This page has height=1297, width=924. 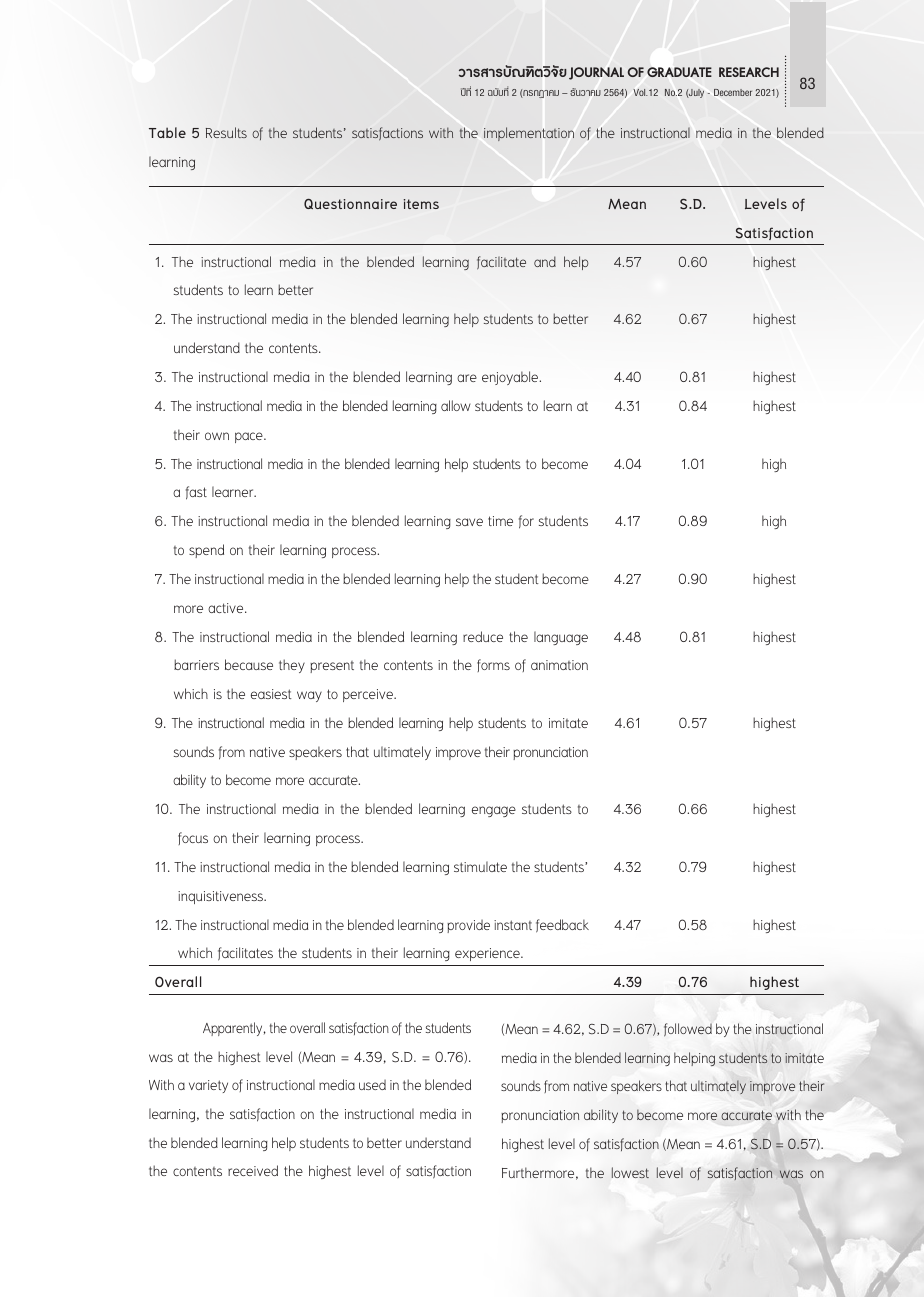 I want to click on language, so click(x=561, y=638).
